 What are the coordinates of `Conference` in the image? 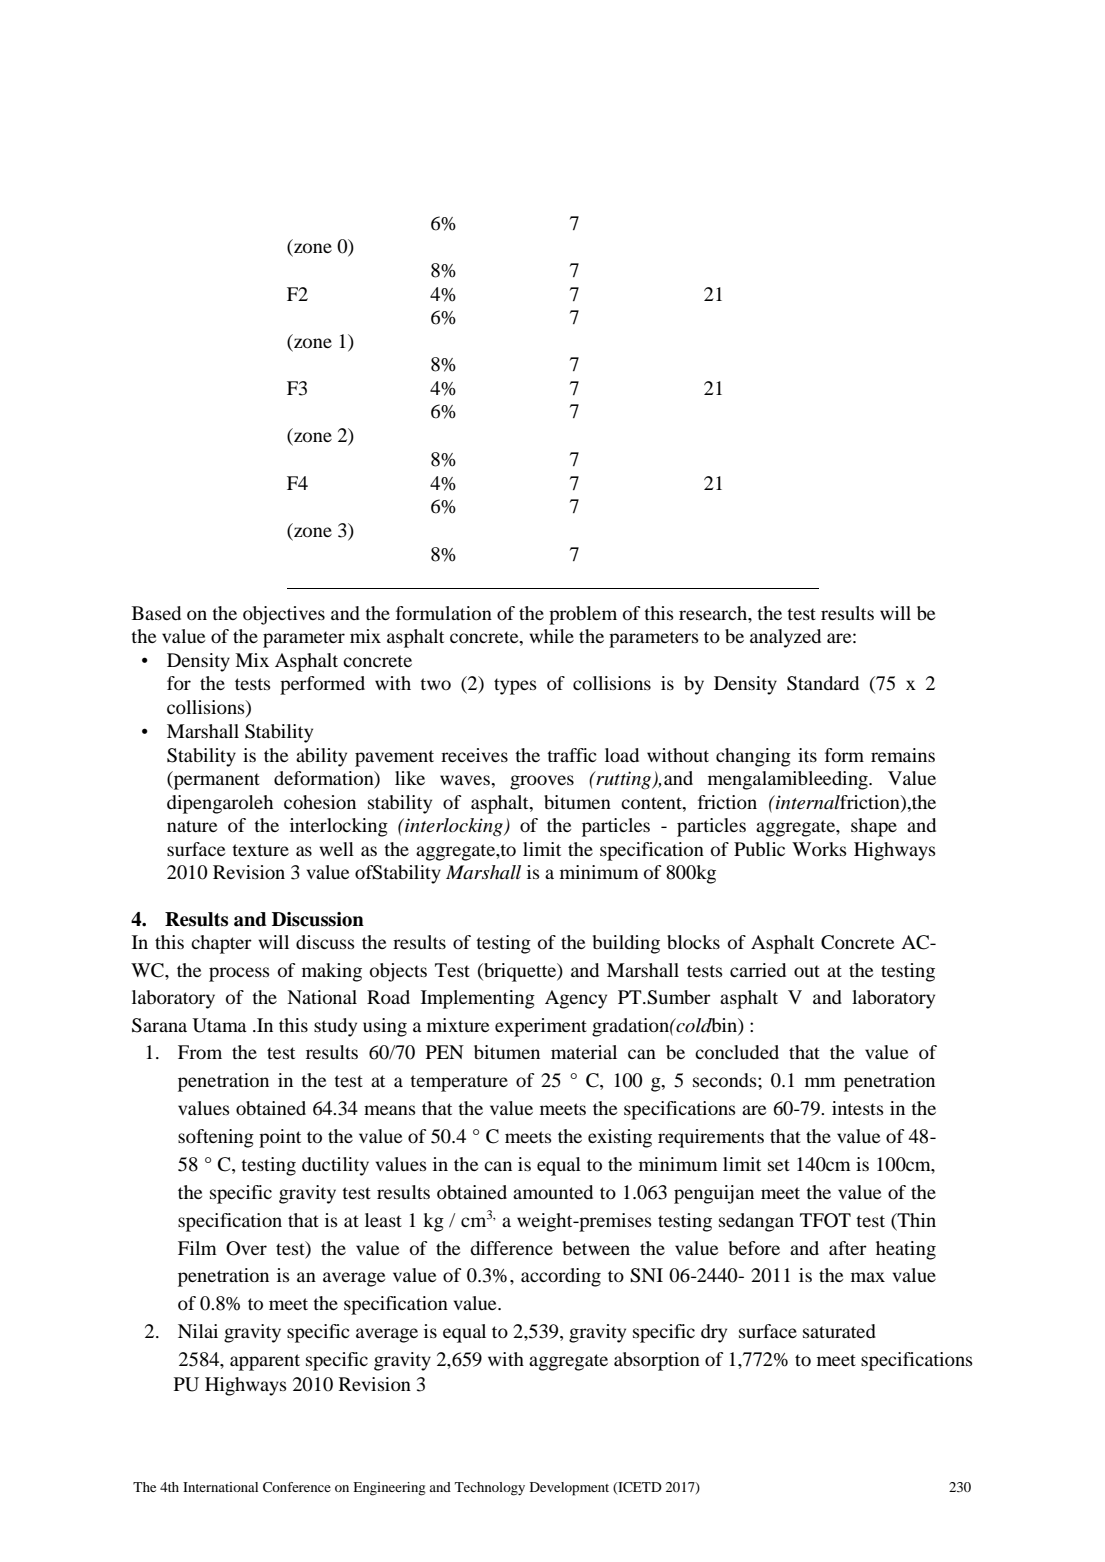 It's located at (297, 1487).
